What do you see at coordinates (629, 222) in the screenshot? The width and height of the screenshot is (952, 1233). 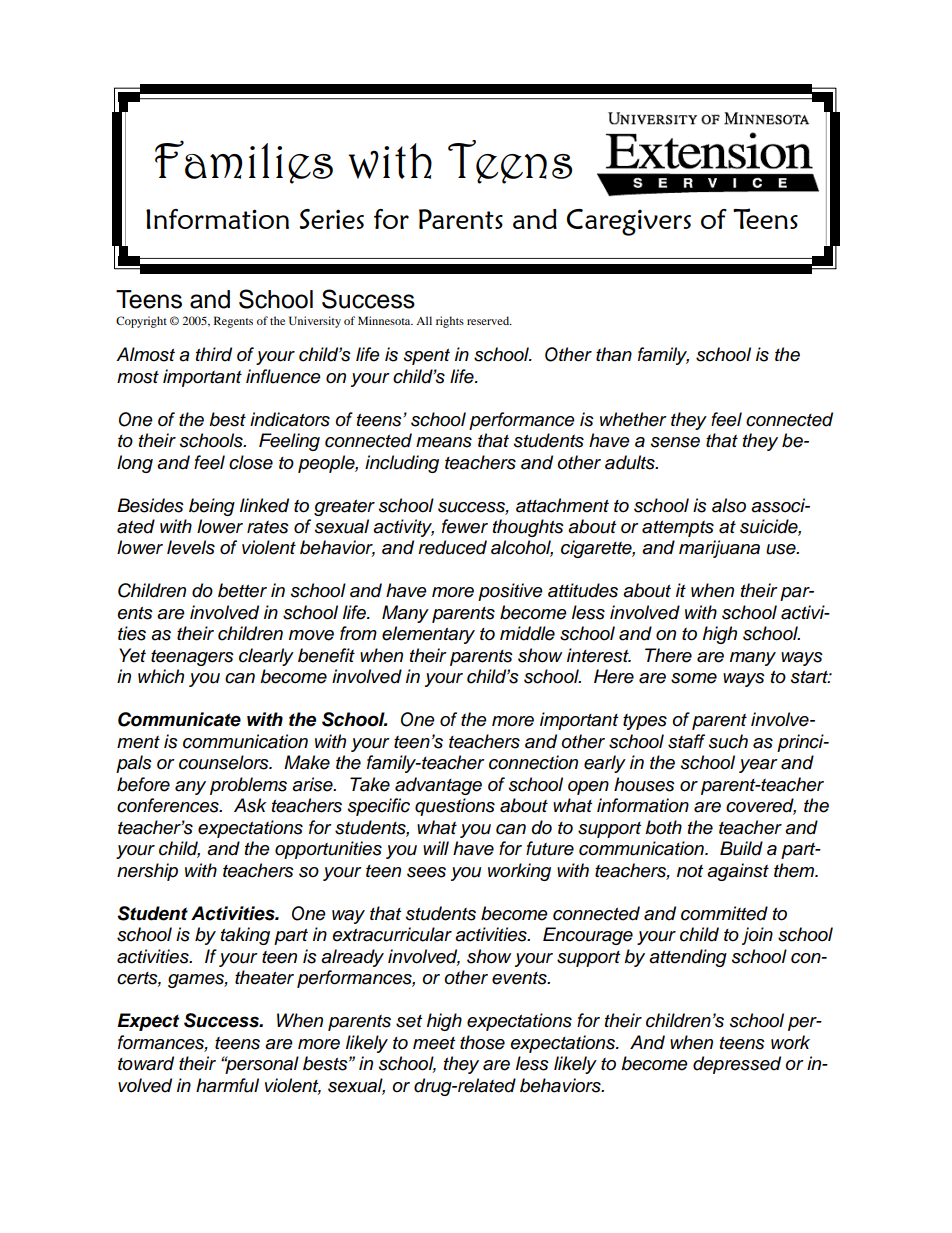 I see `Caregivers` at bounding box center [629, 222].
